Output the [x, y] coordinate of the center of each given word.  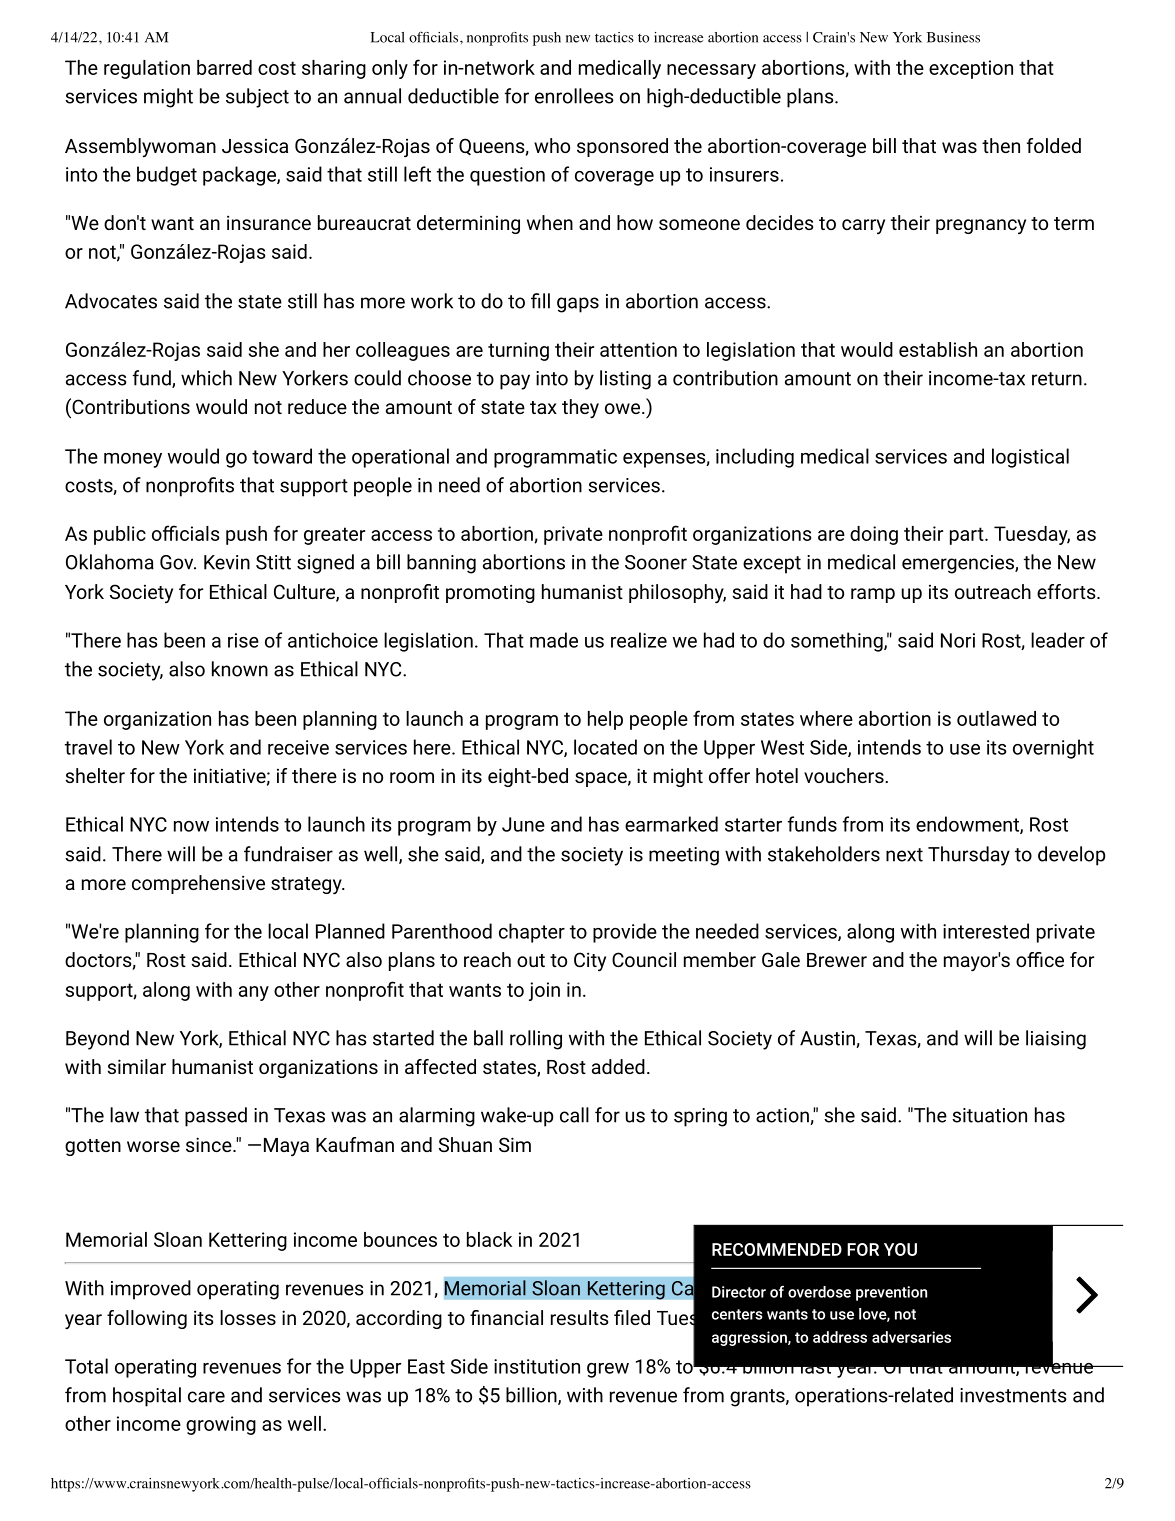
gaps [578, 305]
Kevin [227, 562]
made [554, 640]
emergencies [959, 564]
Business [953, 37]
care [206, 1397]
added [618, 1066]
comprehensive [198, 884]
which [206, 378]
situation [989, 1115]
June [523, 824]
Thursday [969, 856]
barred [224, 67]
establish [938, 349]
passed [216, 1117]
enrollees [574, 96]
